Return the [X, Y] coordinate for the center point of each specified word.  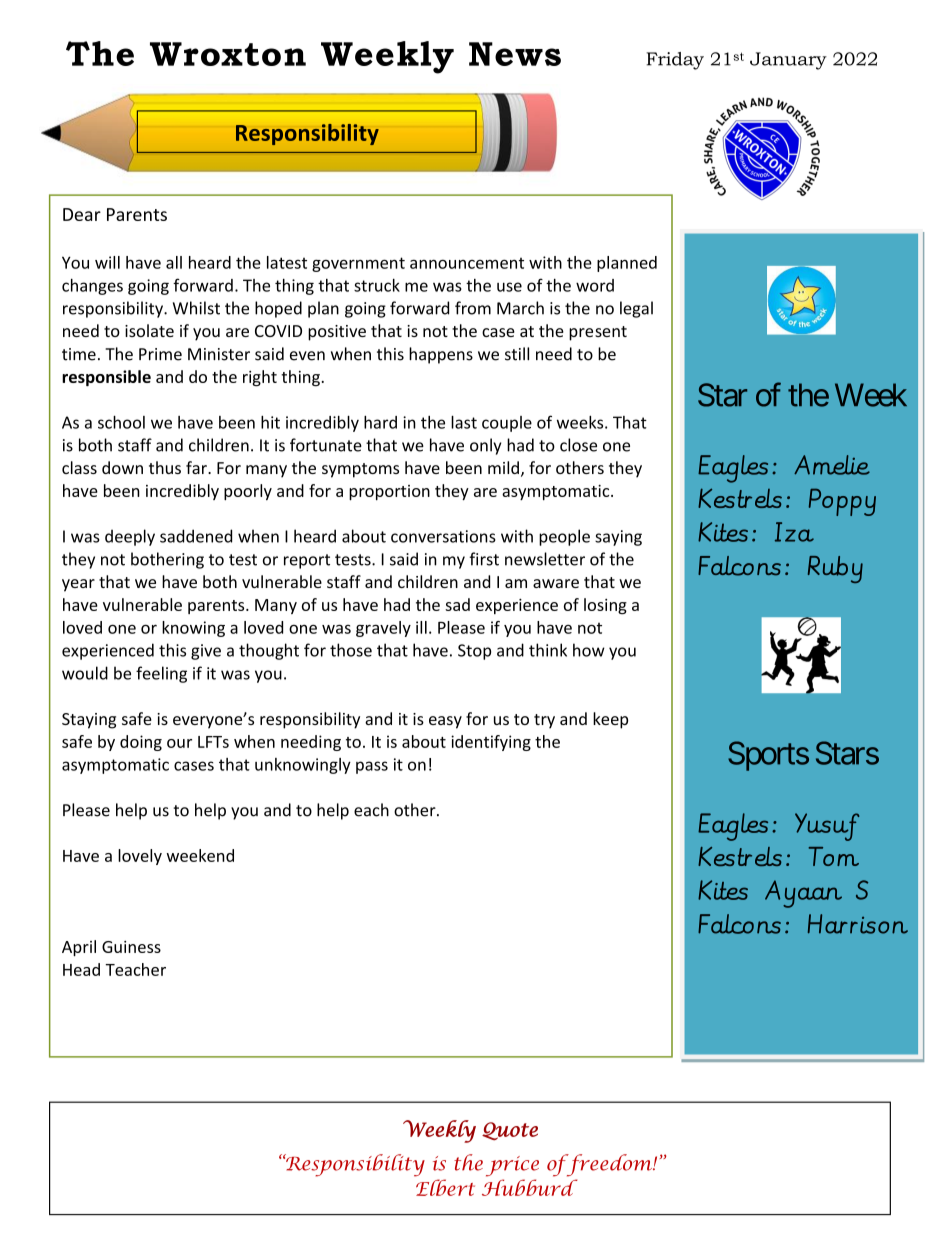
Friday [675, 61]
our [179, 743]
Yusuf [827, 827]
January [788, 61]
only [485, 446]
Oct [338, 1167]
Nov [468, 1164]
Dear [82, 214]
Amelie [832, 465]
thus [165, 467]
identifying [491, 743]
